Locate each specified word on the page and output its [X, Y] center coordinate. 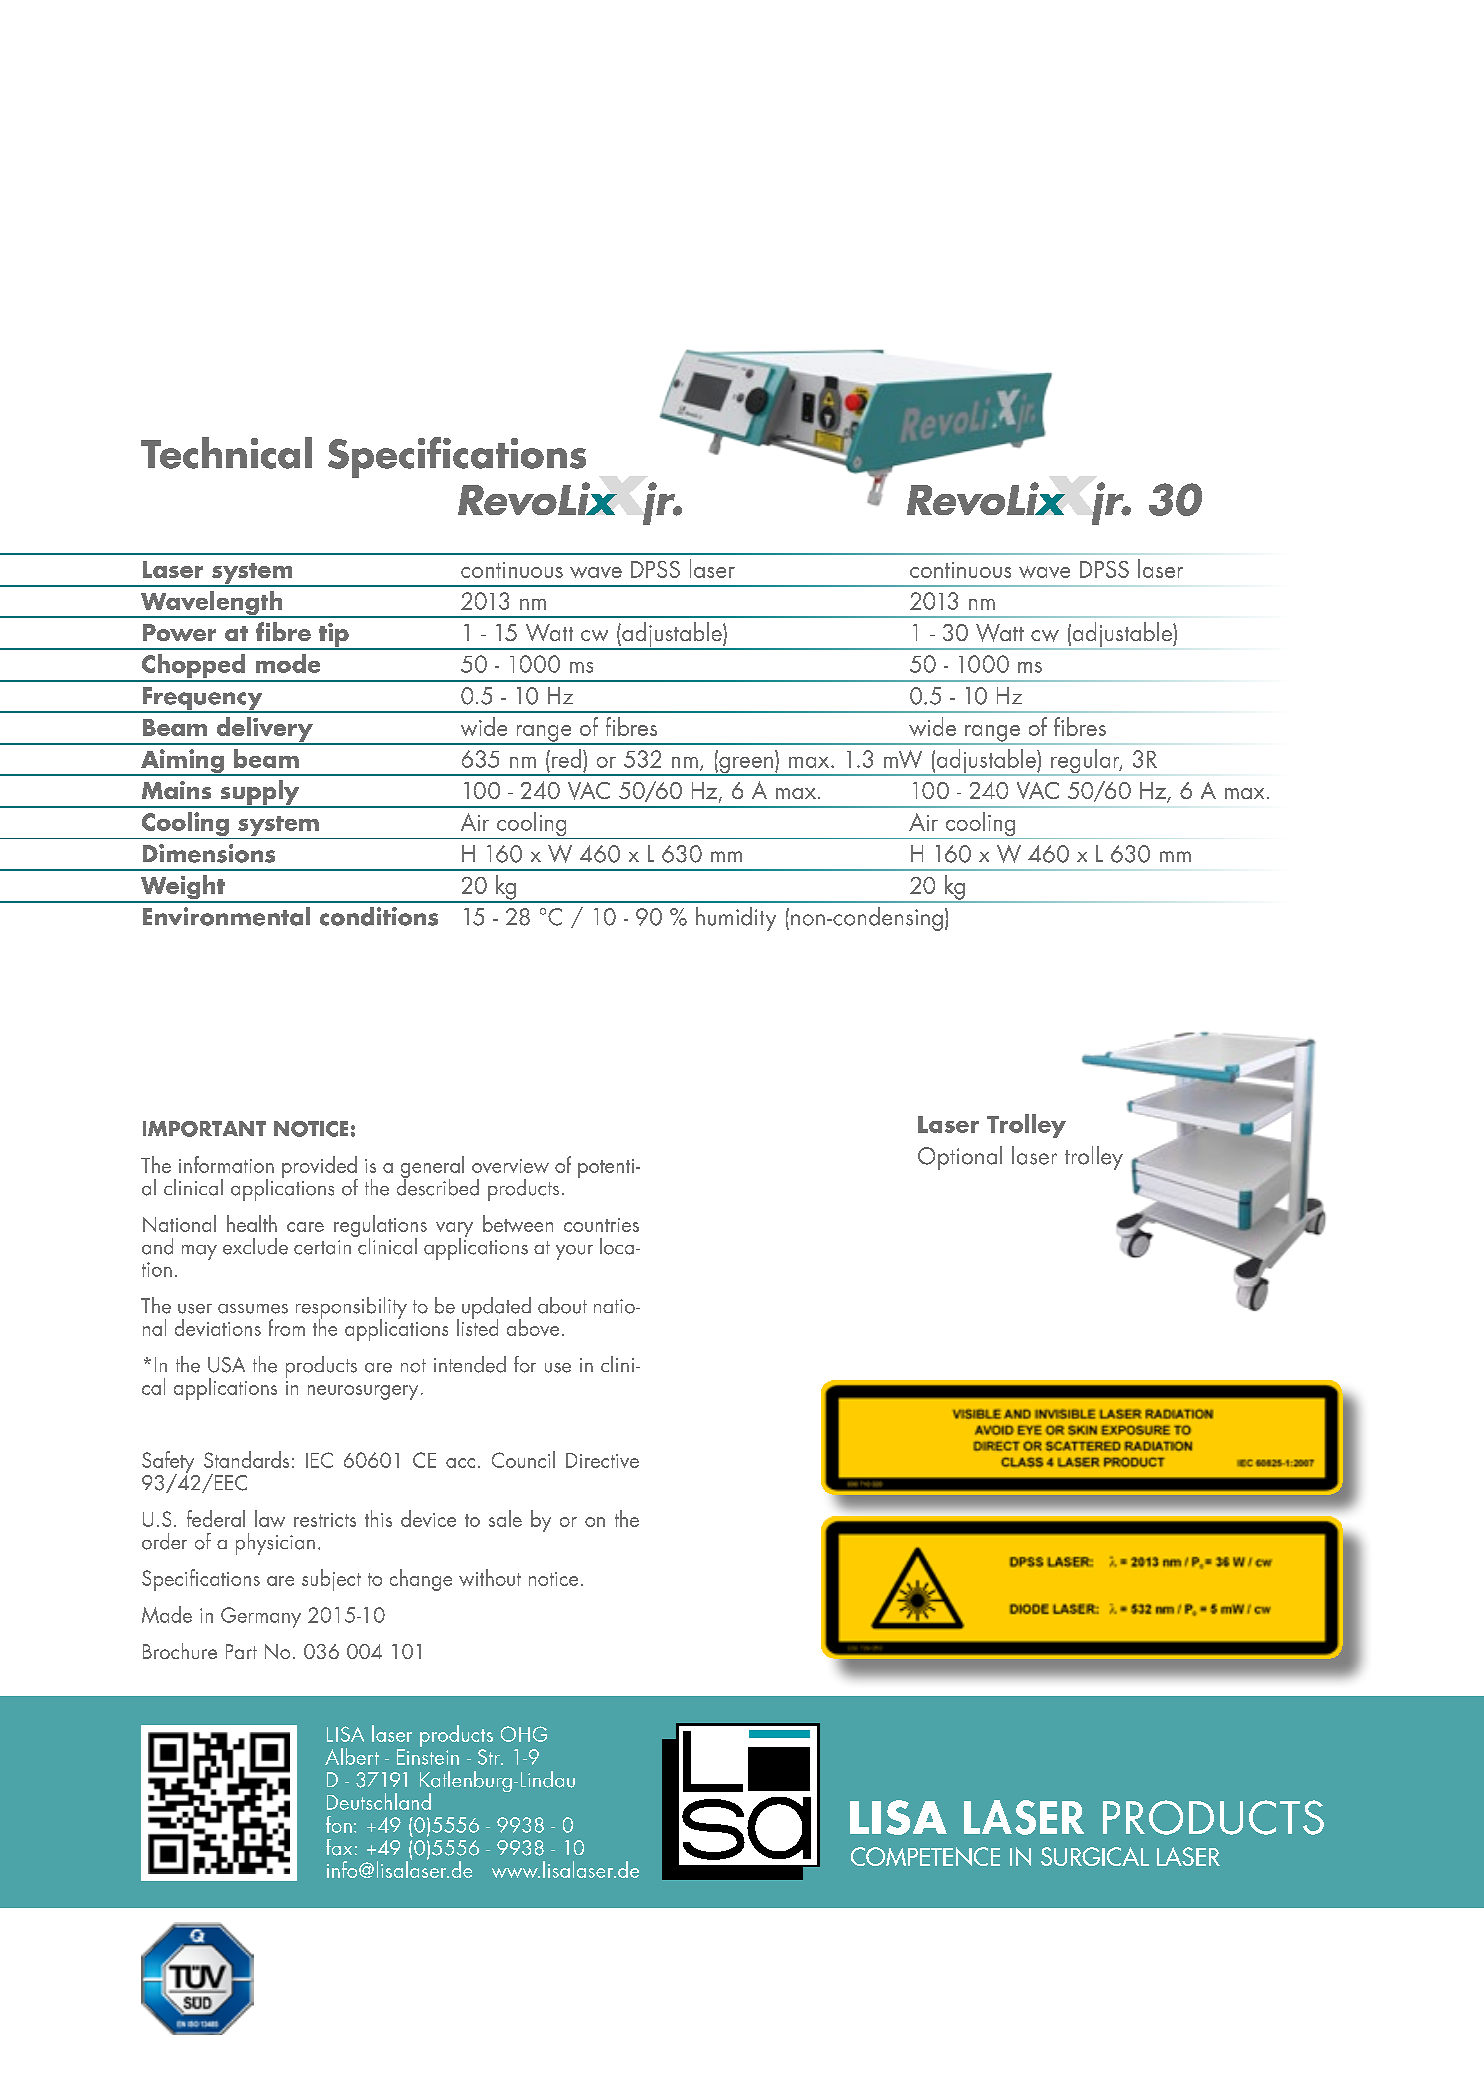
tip [334, 636]
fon [339, 1824]
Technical [226, 453]
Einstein [428, 1757]
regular [1085, 762]
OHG [524, 1734]
